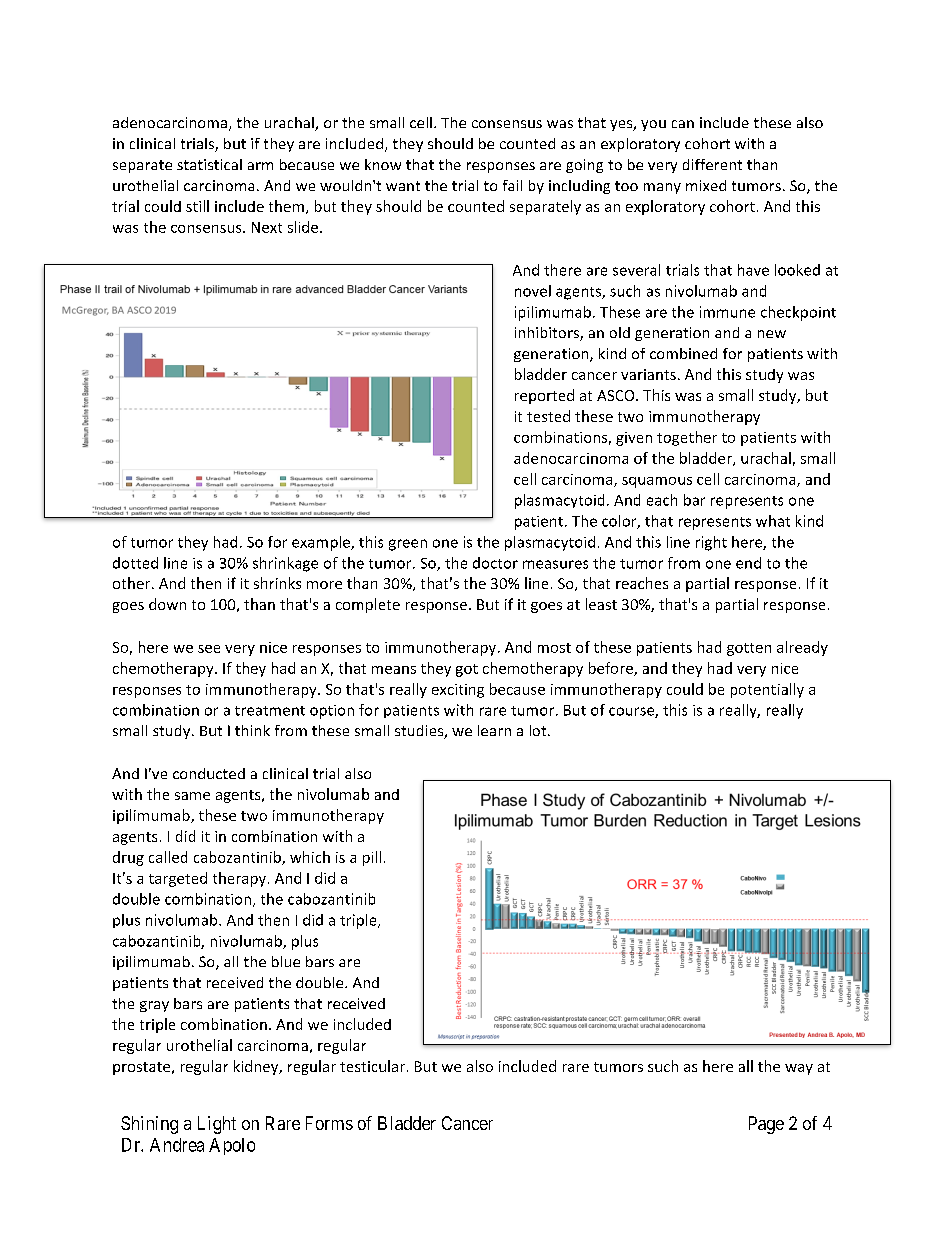 This screenshot has height=1233, width=952. Describe the element at coordinates (192, 796) in the screenshot. I see `same` at that location.
